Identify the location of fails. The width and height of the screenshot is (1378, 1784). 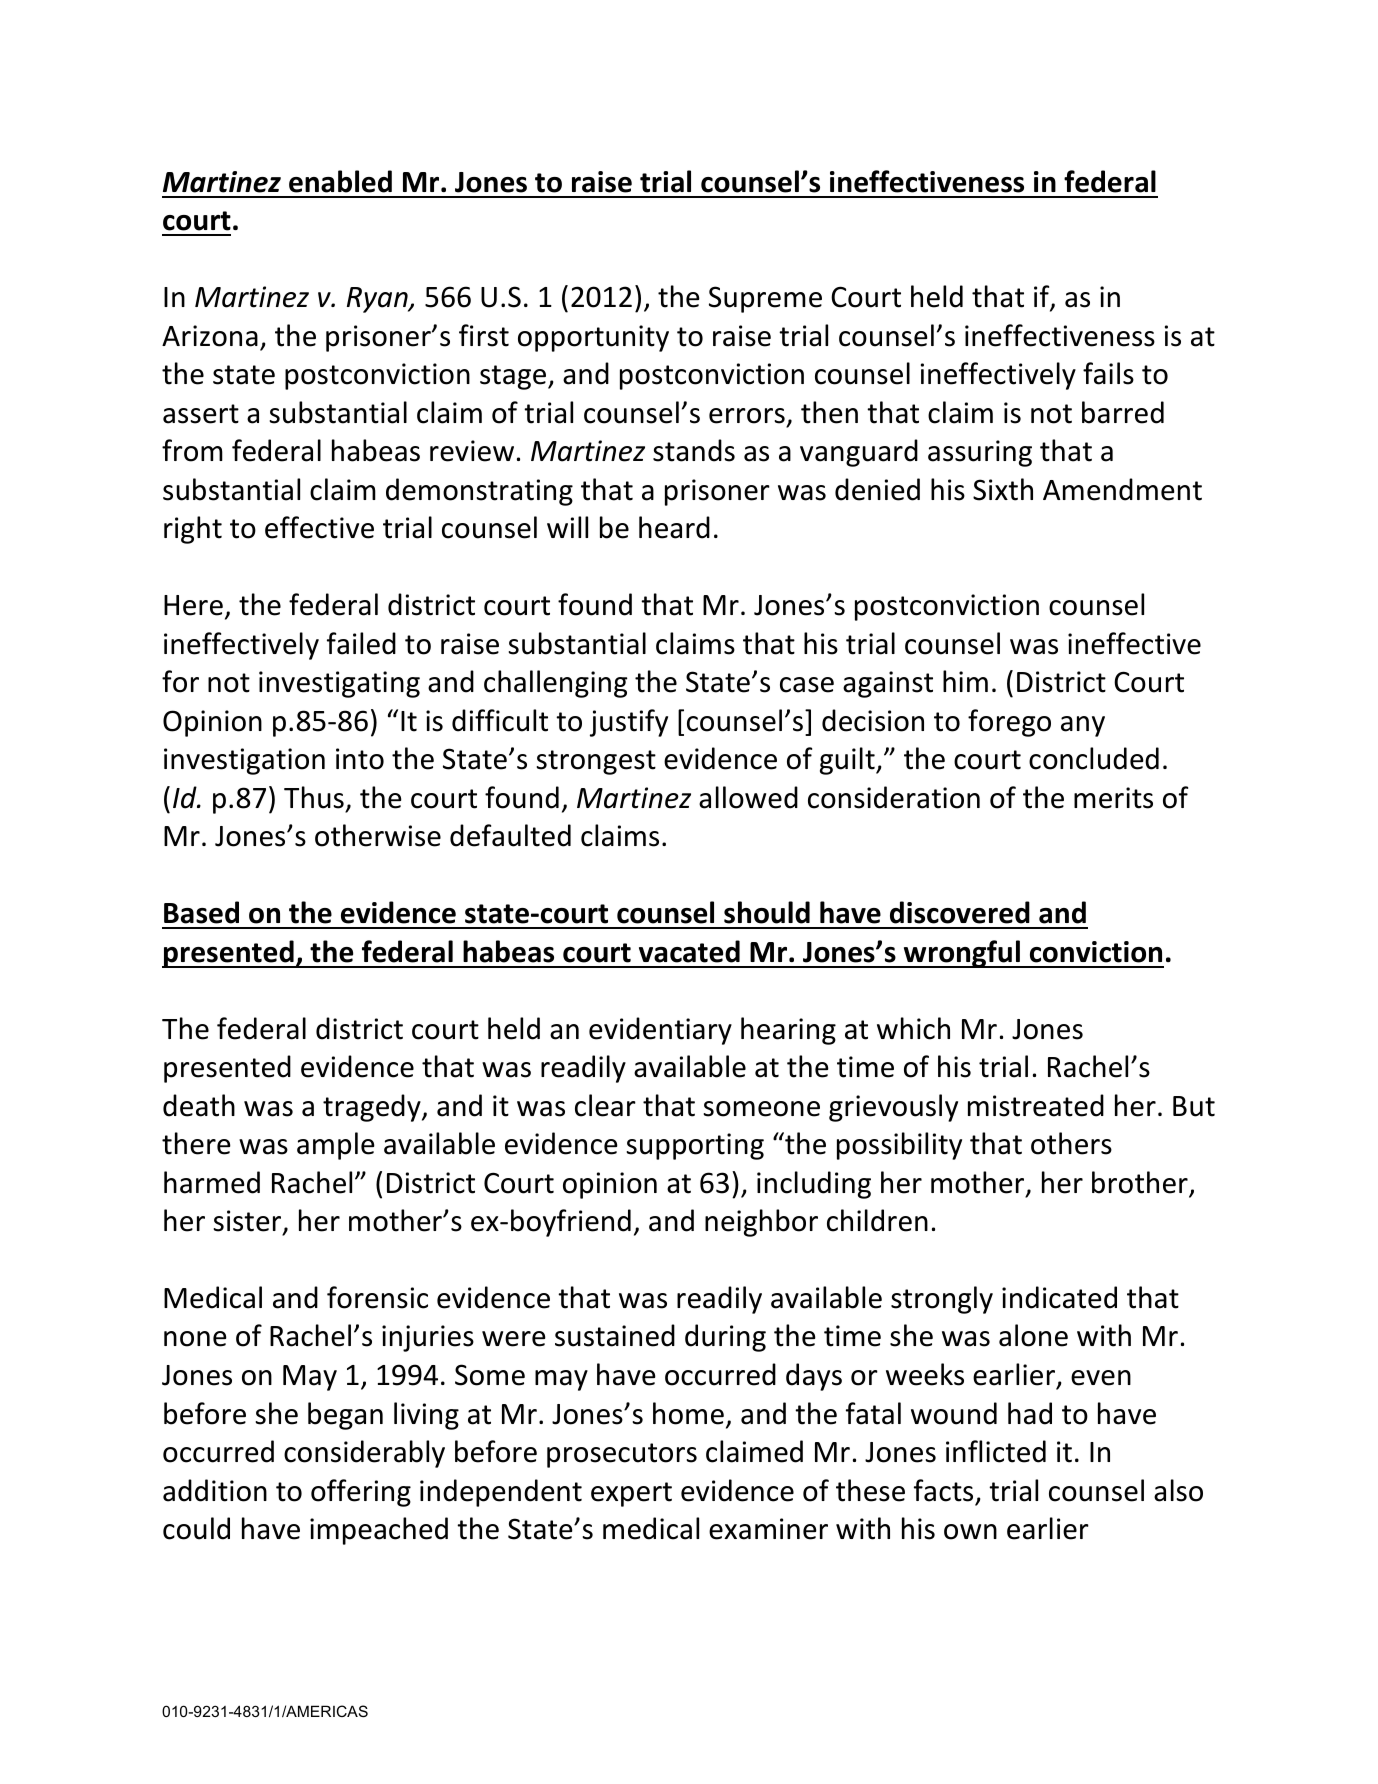
(1108, 373).
